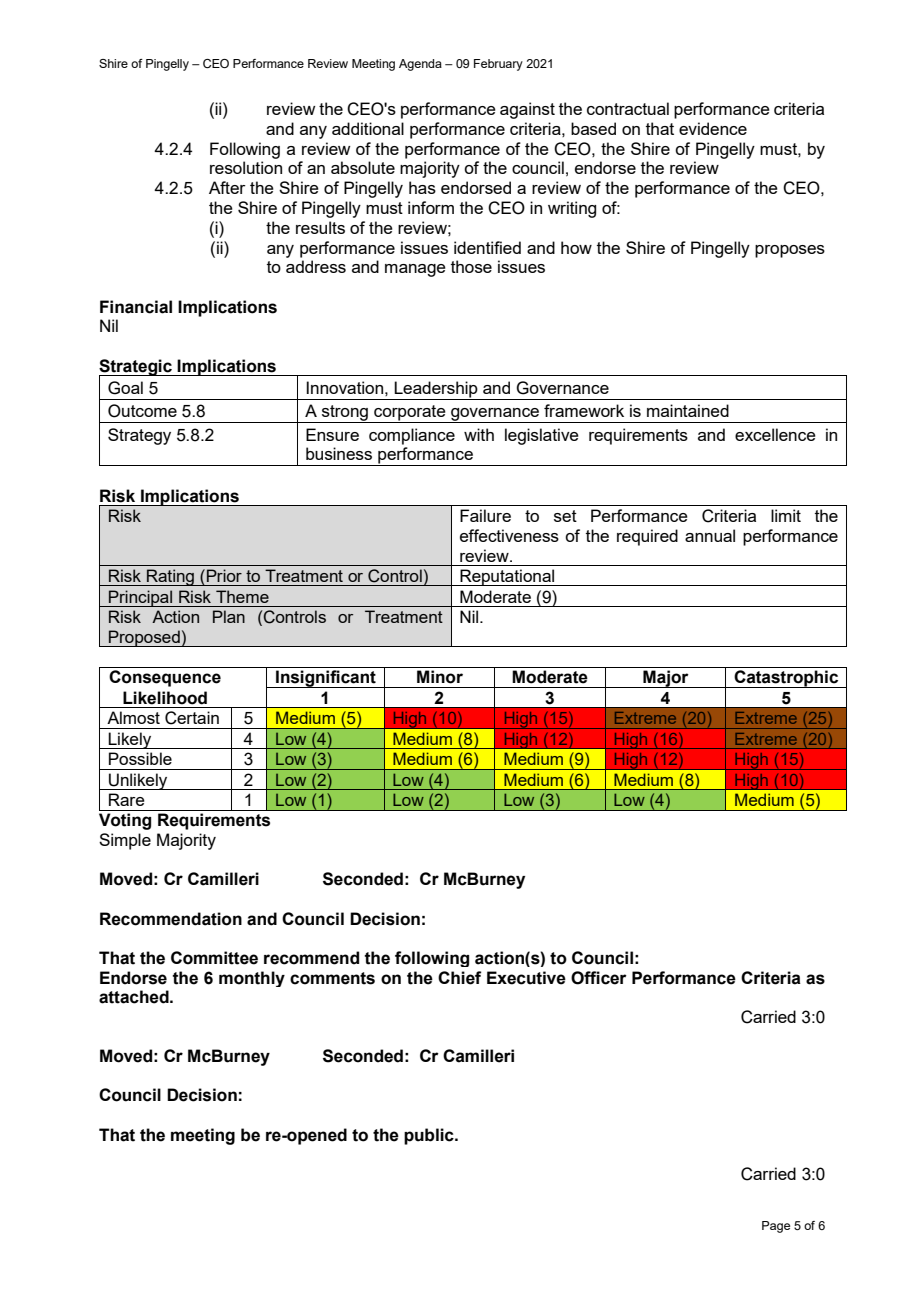 This screenshot has width=924, height=1308. Describe the element at coordinates (459, 978) in the screenshot. I see `Chief` at that location.
